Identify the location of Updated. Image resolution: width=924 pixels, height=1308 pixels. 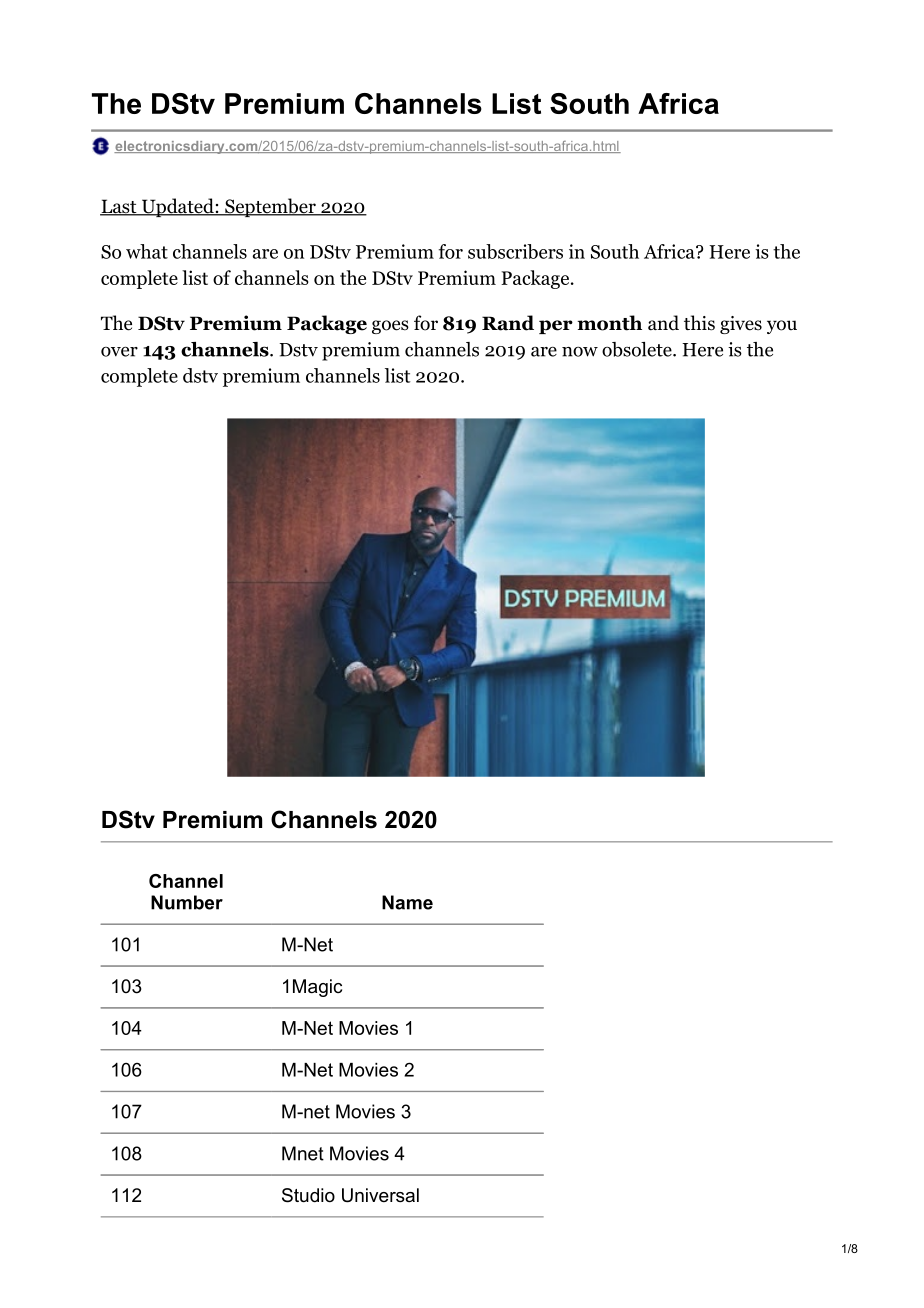
(178, 207).
